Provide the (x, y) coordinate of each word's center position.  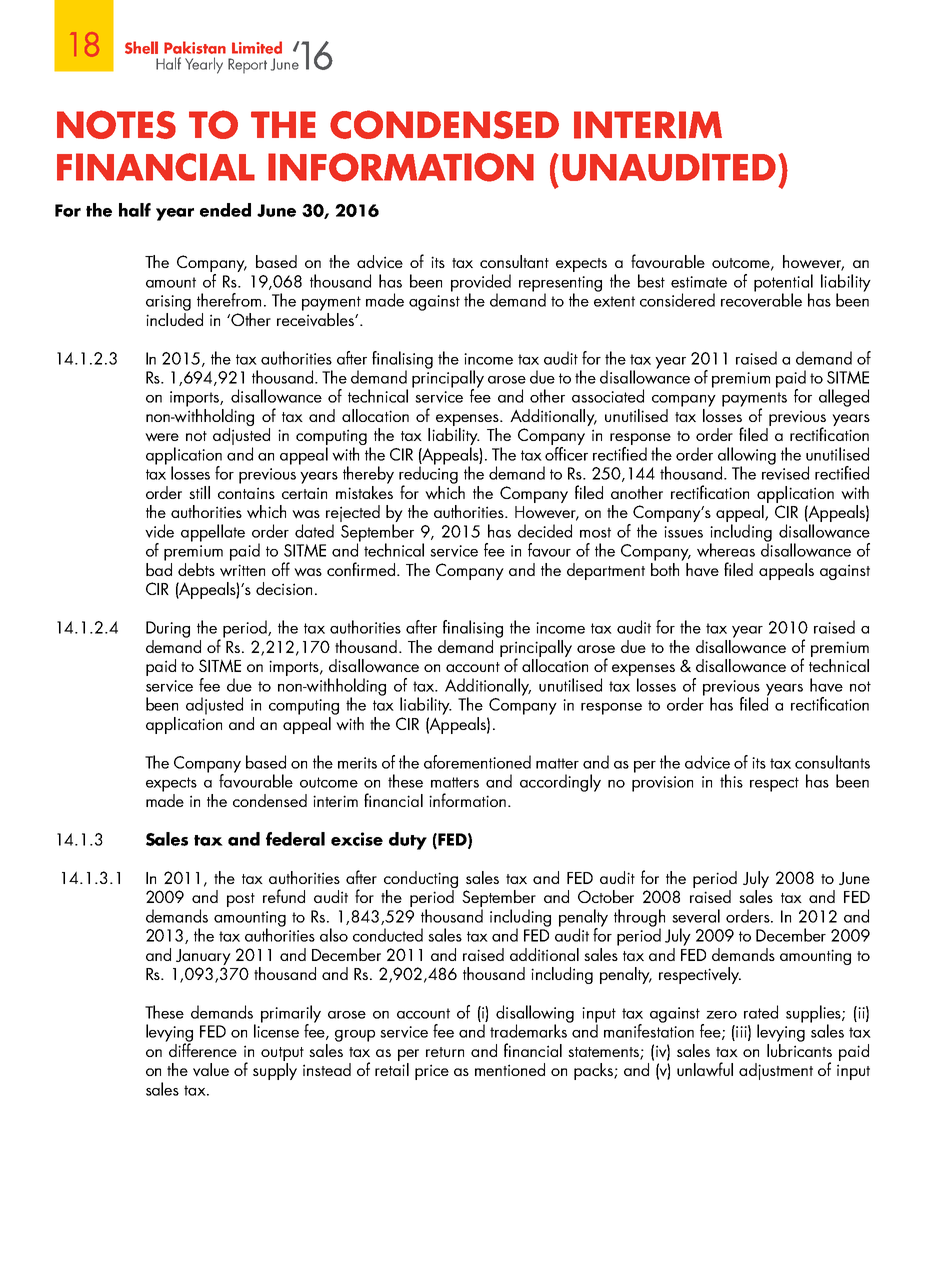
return (445, 1052)
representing (560, 285)
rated (761, 1012)
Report (247, 66)
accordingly (560, 783)
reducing (428, 475)
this (731, 781)
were (162, 437)
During (168, 629)
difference (203, 1049)
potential (783, 284)
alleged (844, 398)
